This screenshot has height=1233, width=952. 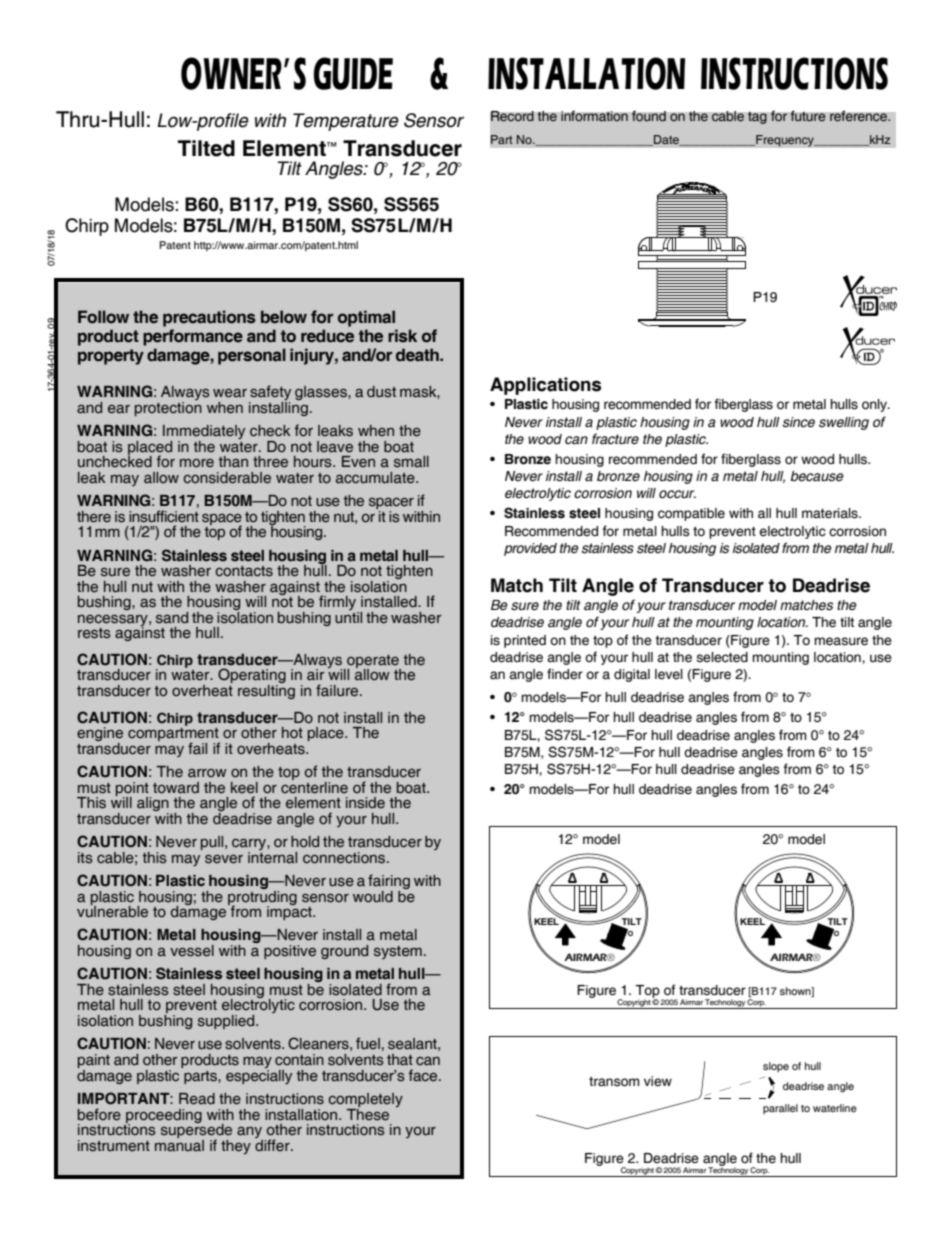 What do you see at coordinates (757, 118) in the screenshot?
I see `tag` at bounding box center [757, 118].
